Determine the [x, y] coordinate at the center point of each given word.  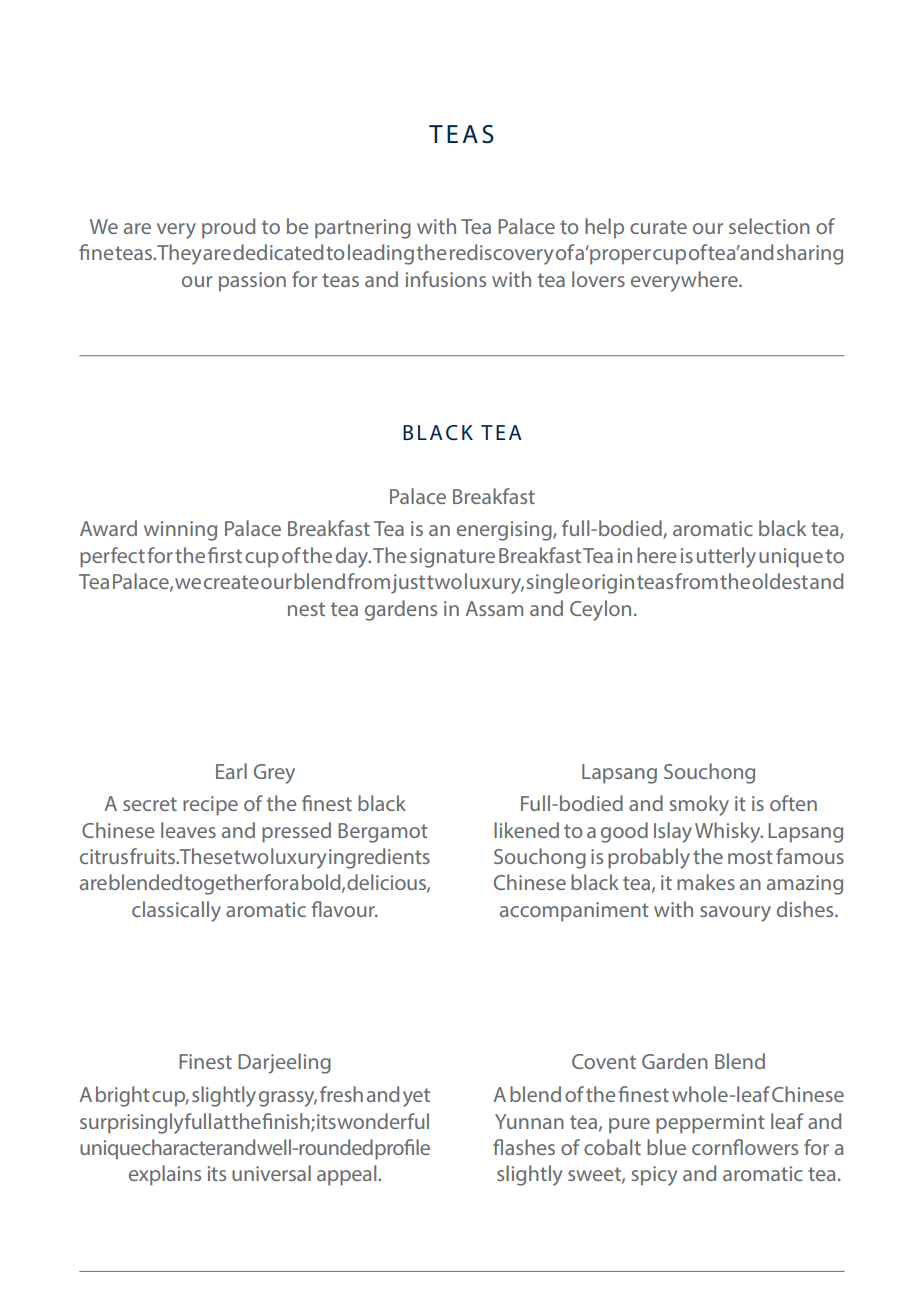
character [183, 1147]
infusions [446, 279]
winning [180, 531]
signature [452, 558]
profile [402, 1149]
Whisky [729, 832]
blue [666, 1147]
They [179, 254]
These [206, 856]
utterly [726, 557]
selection [769, 226]
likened [526, 830]
